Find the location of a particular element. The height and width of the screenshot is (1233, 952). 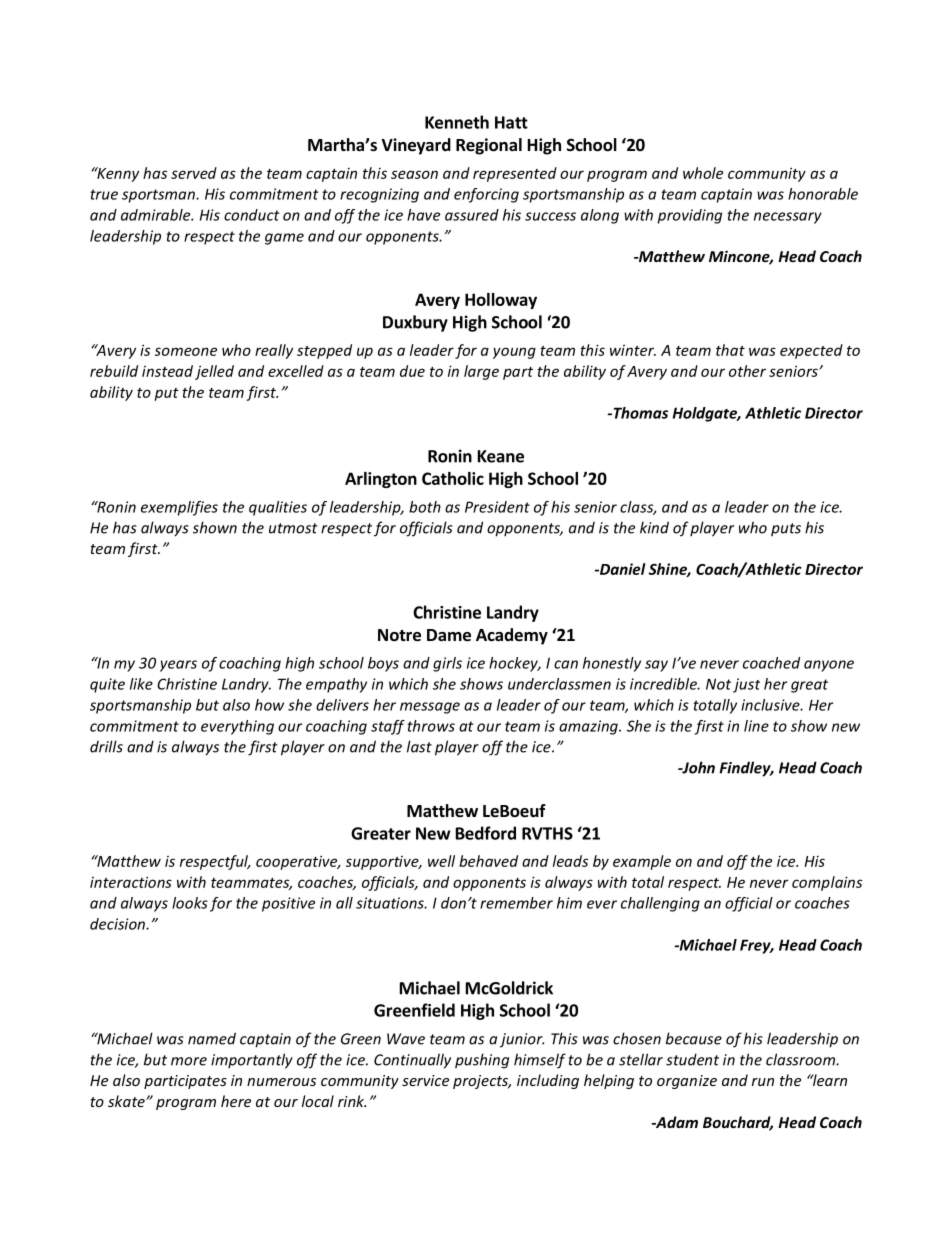

whole is located at coordinates (703, 173).
